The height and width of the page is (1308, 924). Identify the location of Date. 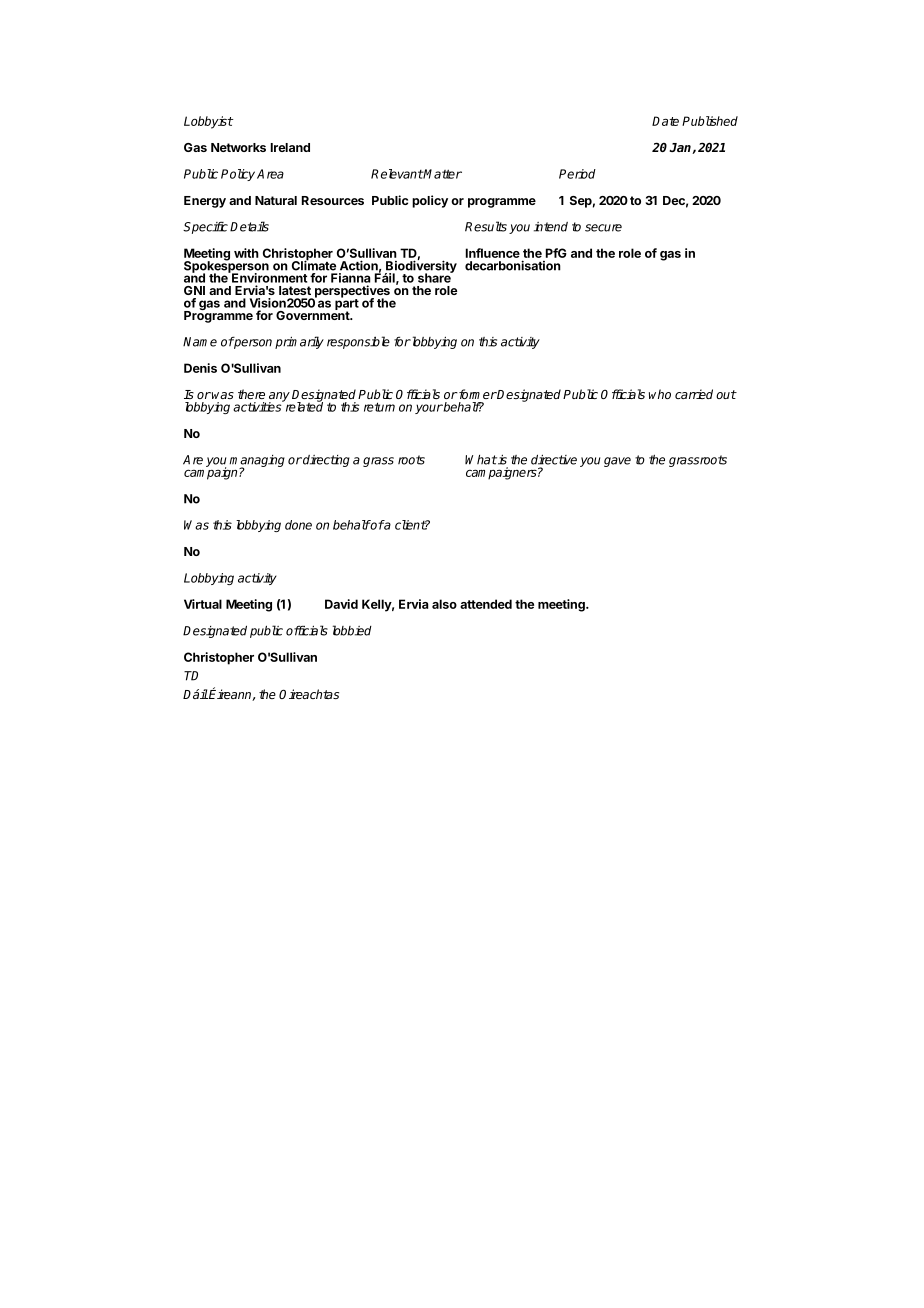
(665, 121).
